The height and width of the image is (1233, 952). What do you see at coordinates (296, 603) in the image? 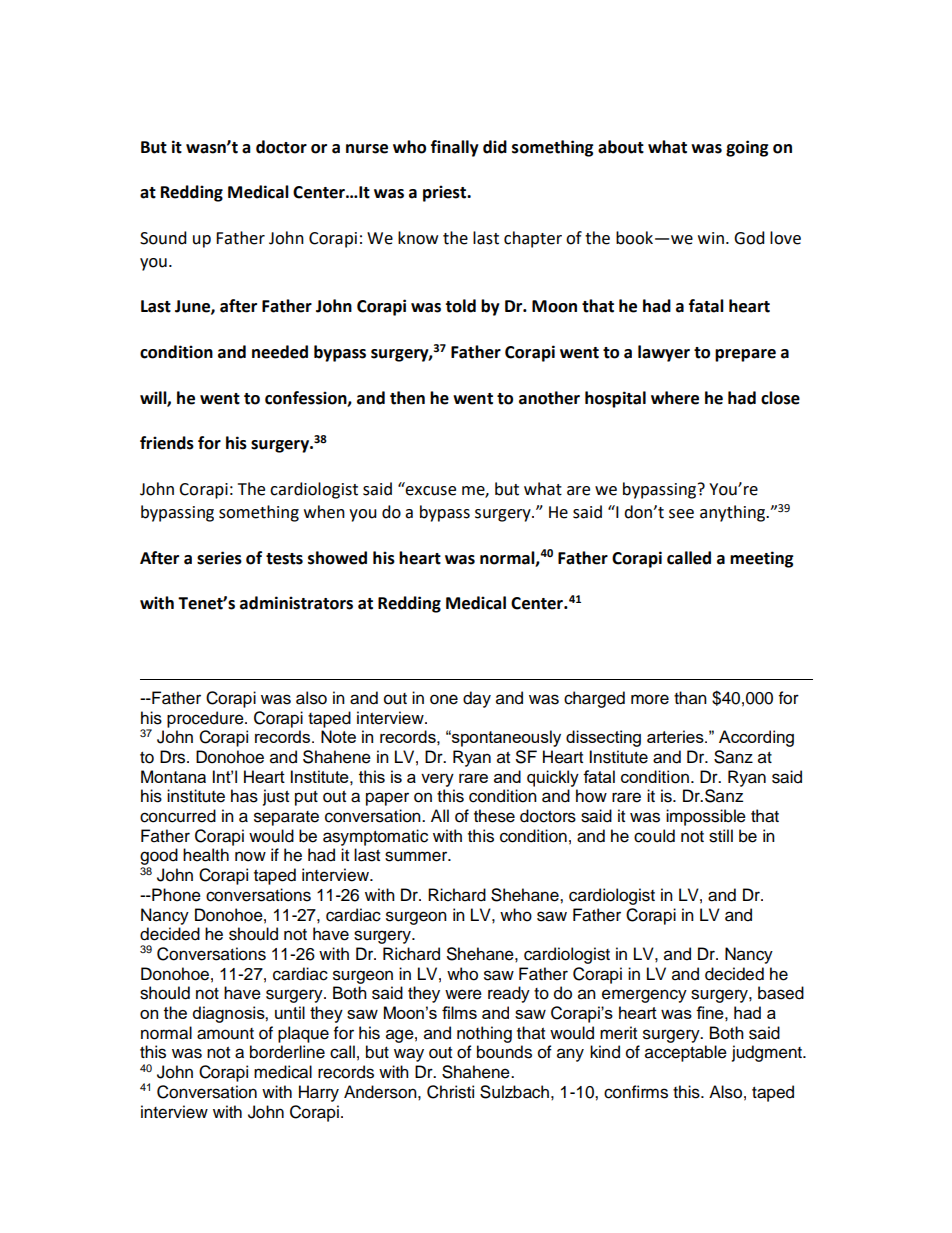
I see `administrators` at bounding box center [296, 603].
